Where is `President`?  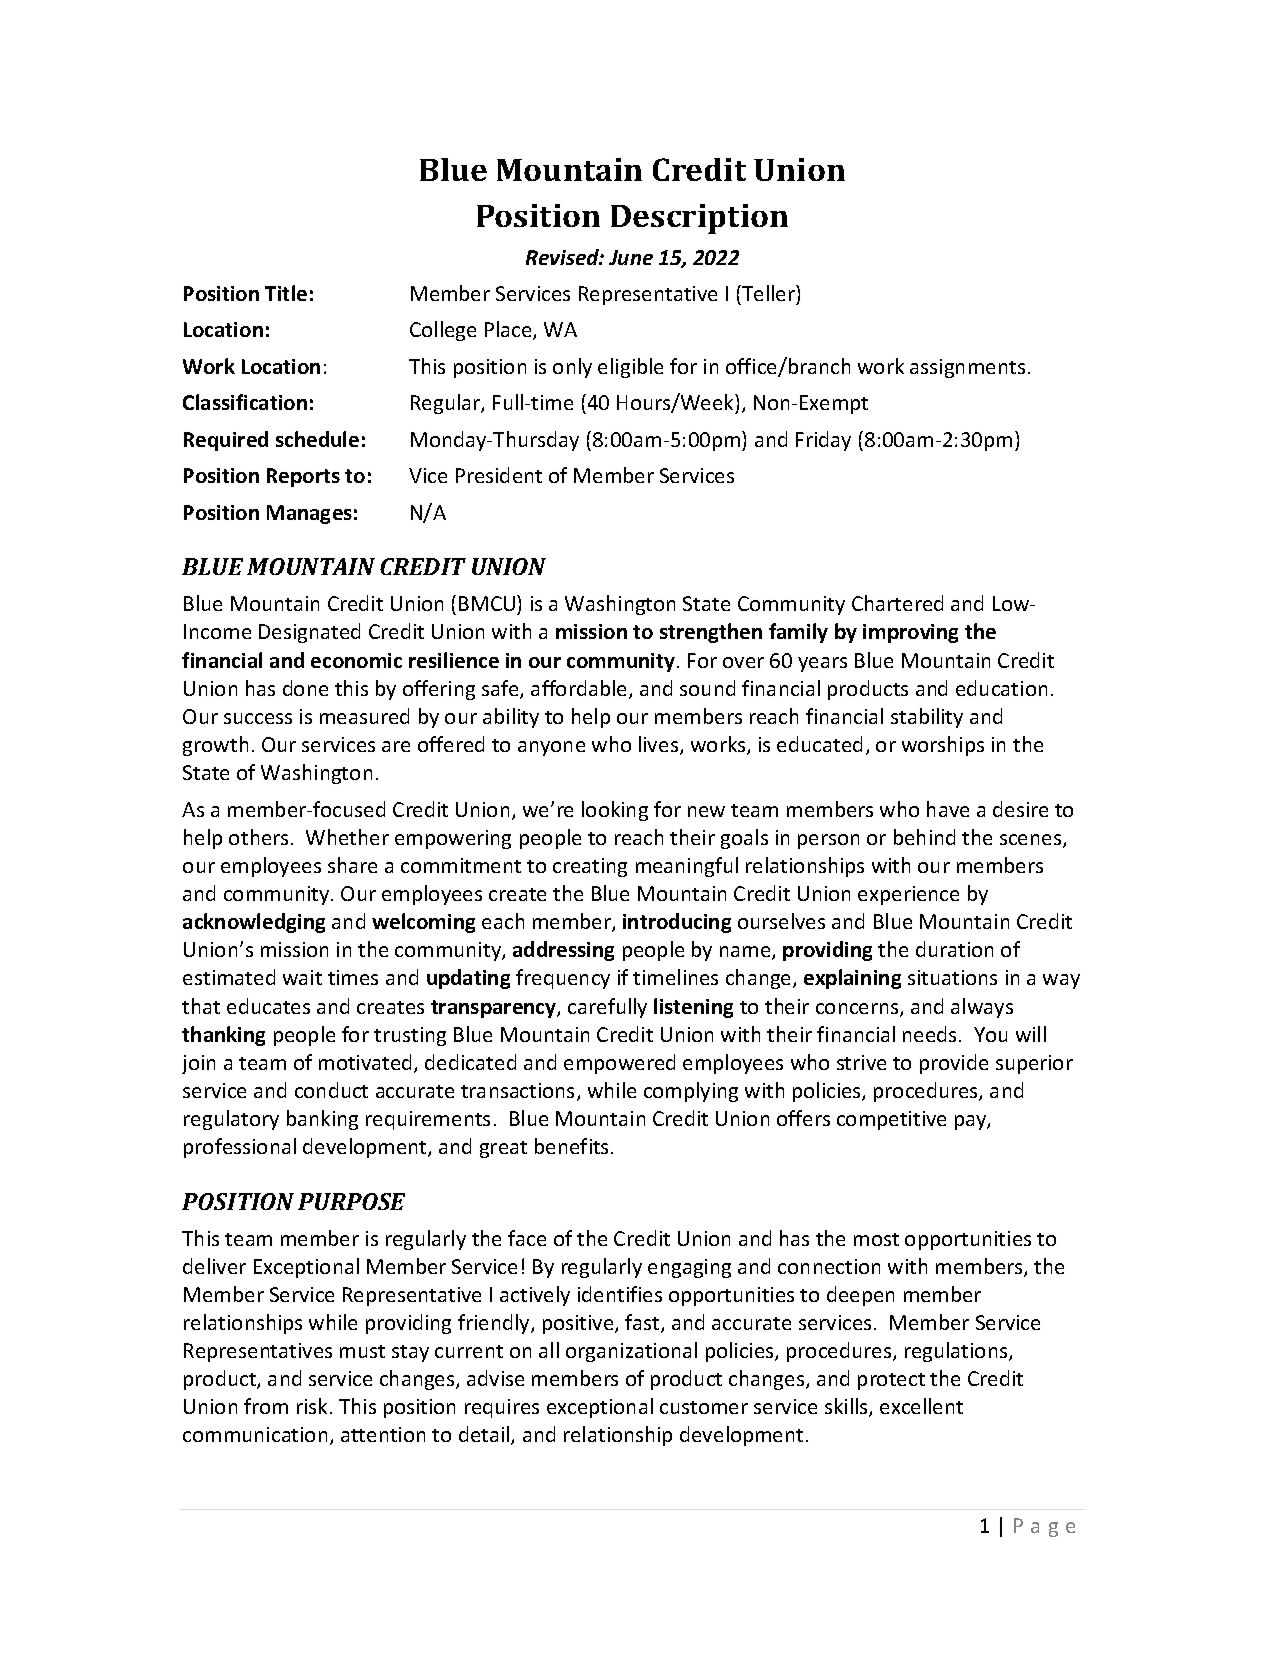 President is located at coordinates (499, 475).
